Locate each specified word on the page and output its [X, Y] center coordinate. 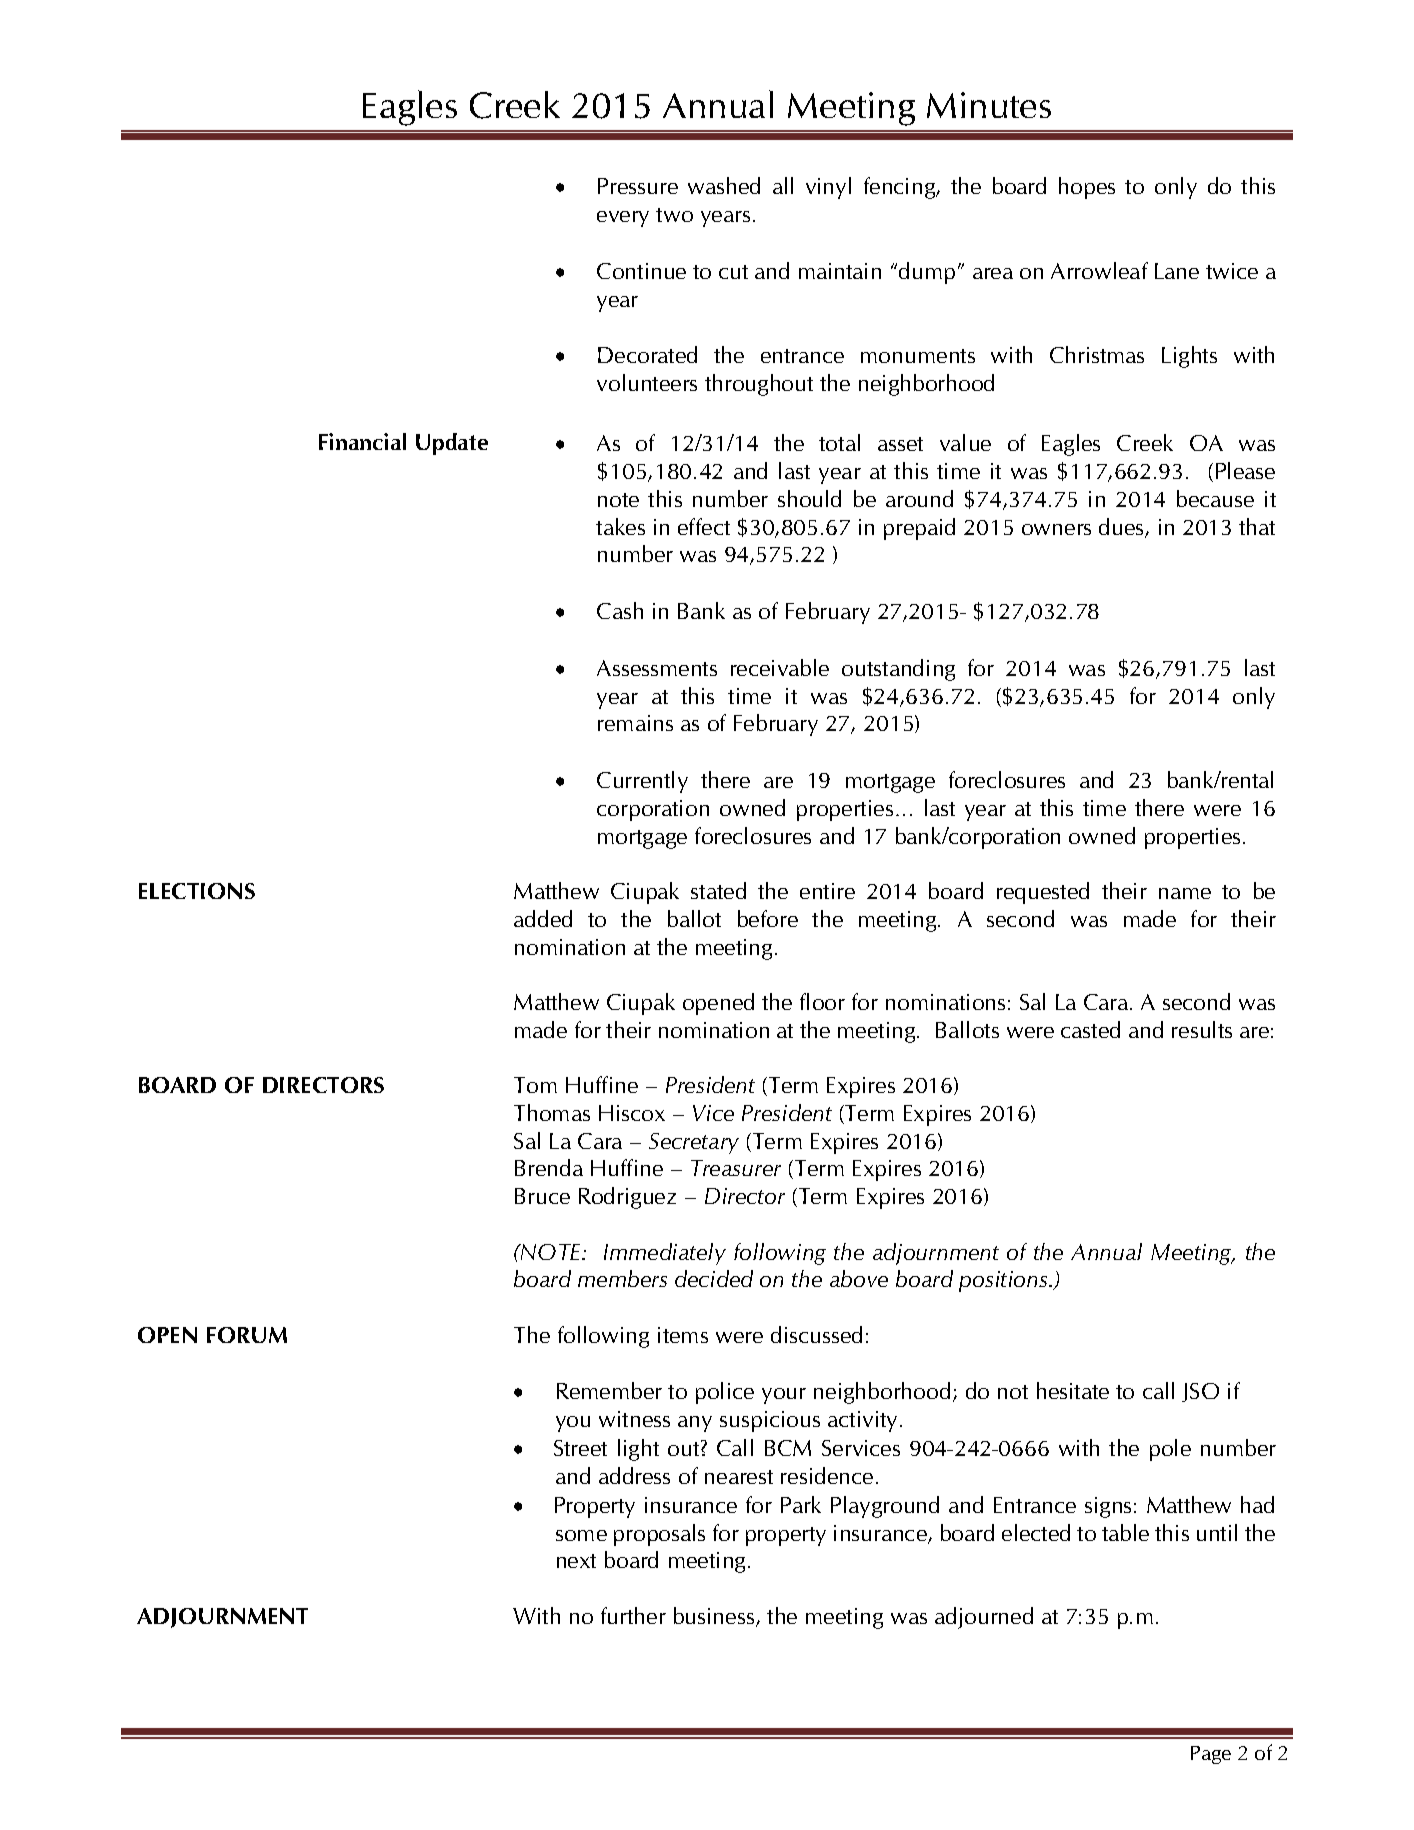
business [715, 1617]
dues [1122, 528]
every [623, 219]
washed [724, 185]
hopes [1087, 188]
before [768, 918]
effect [704, 526]
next [576, 1561]
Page [1211, 1755]
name [1185, 893]
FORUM [247, 1335]
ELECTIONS [197, 891]
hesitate [1073, 1390]
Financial [362, 441]
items [683, 1335]
